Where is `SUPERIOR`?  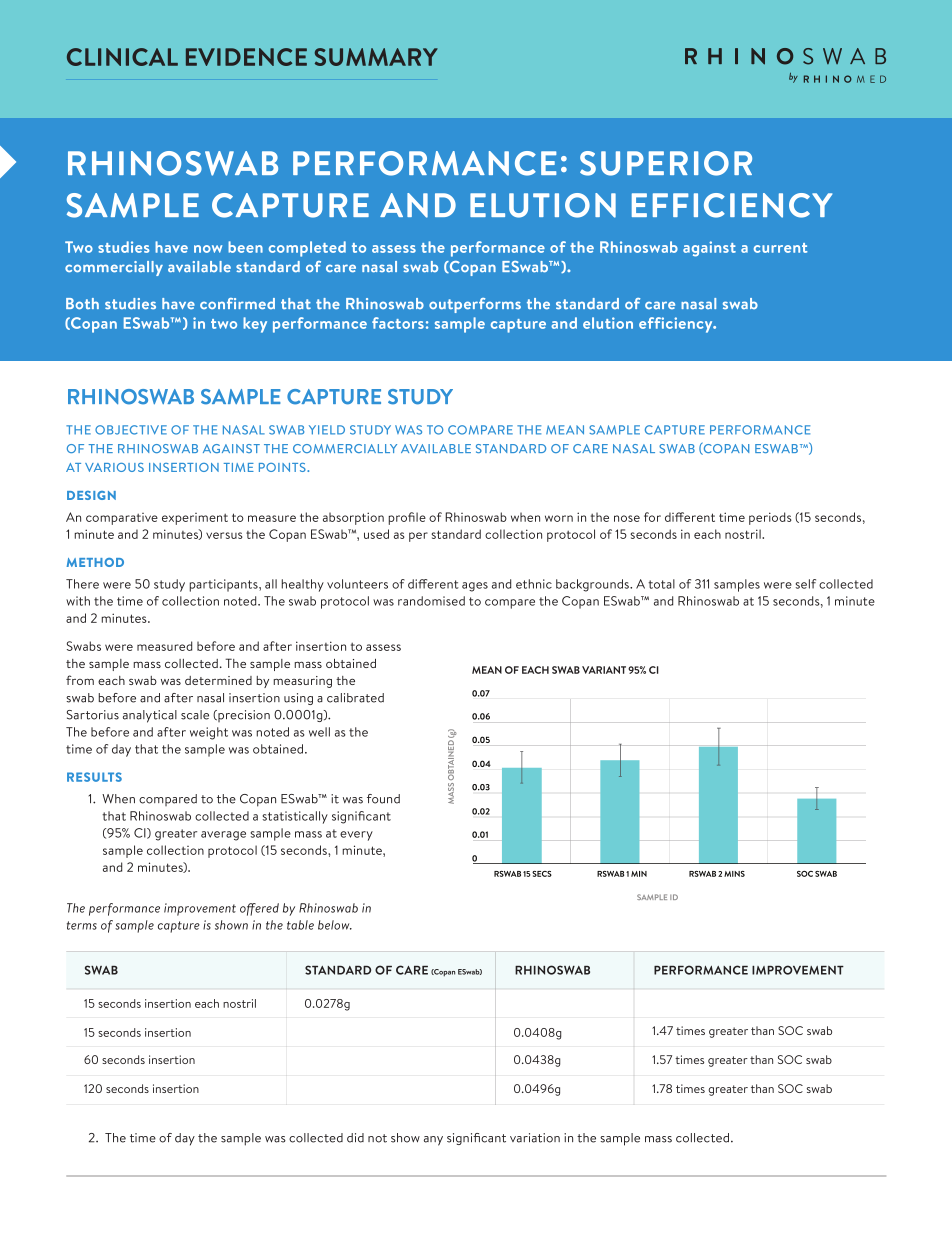 SUPERIOR is located at coordinates (666, 163).
